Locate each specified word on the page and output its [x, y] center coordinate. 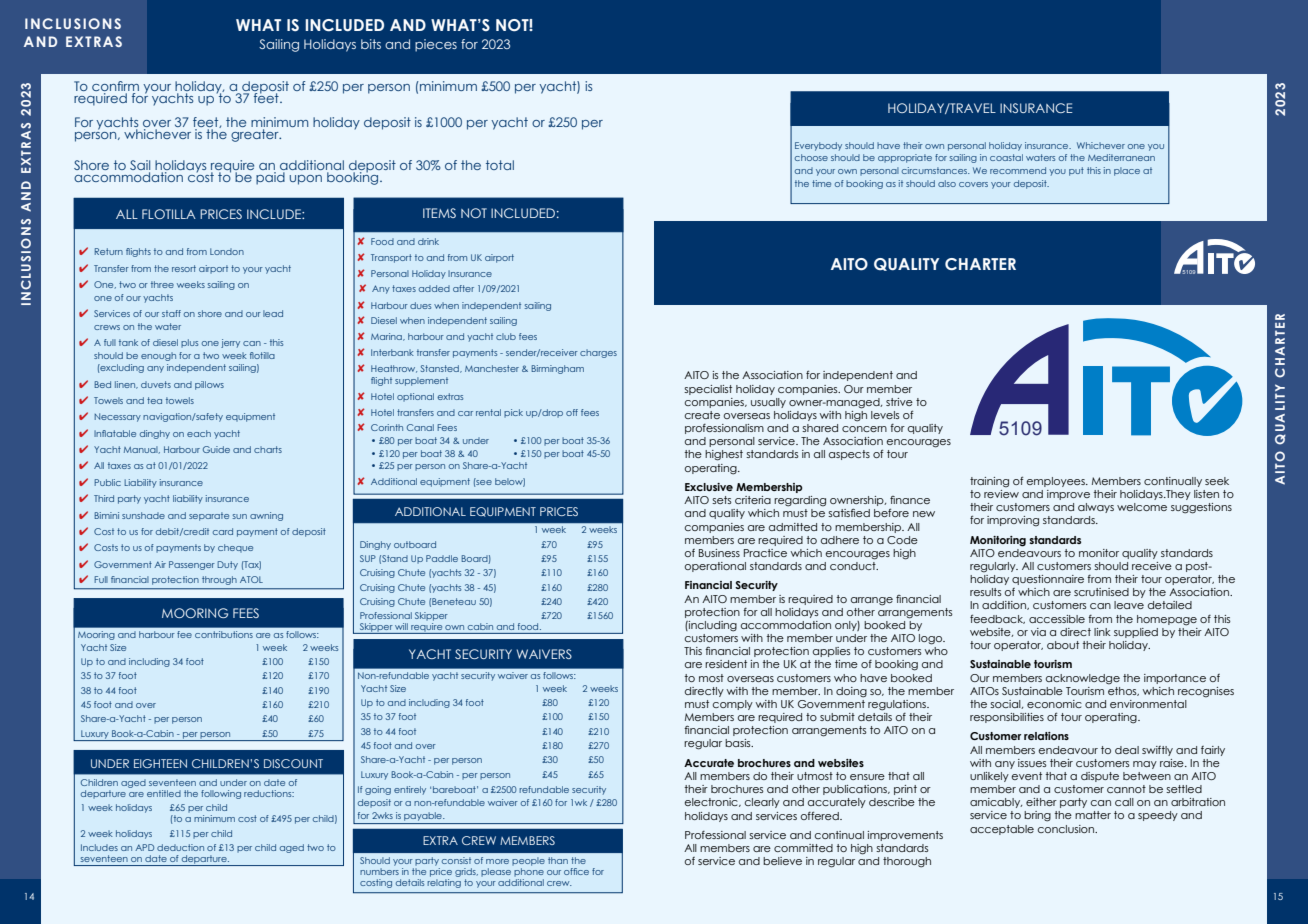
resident [726, 664]
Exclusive [709, 487]
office [576, 871]
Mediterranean [1121, 157]
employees [1057, 482]
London [227, 251]
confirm [115, 87]
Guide [216, 449]
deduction [180, 847]
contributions [224, 634]
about [1063, 645]
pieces [436, 45]
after [463, 288]
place [1127, 171]
